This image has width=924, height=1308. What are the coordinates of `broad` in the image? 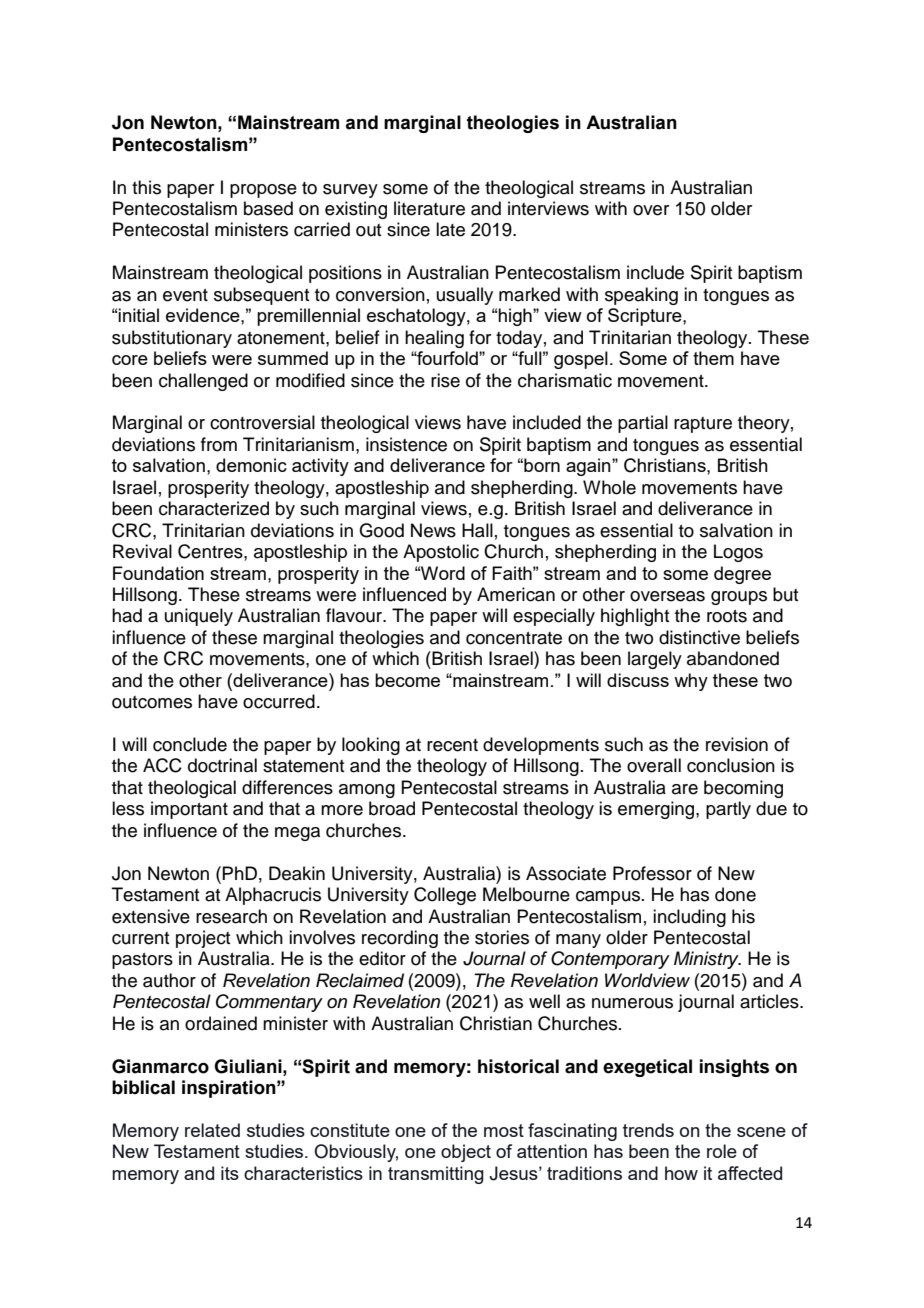 It's located at (392, 808).
